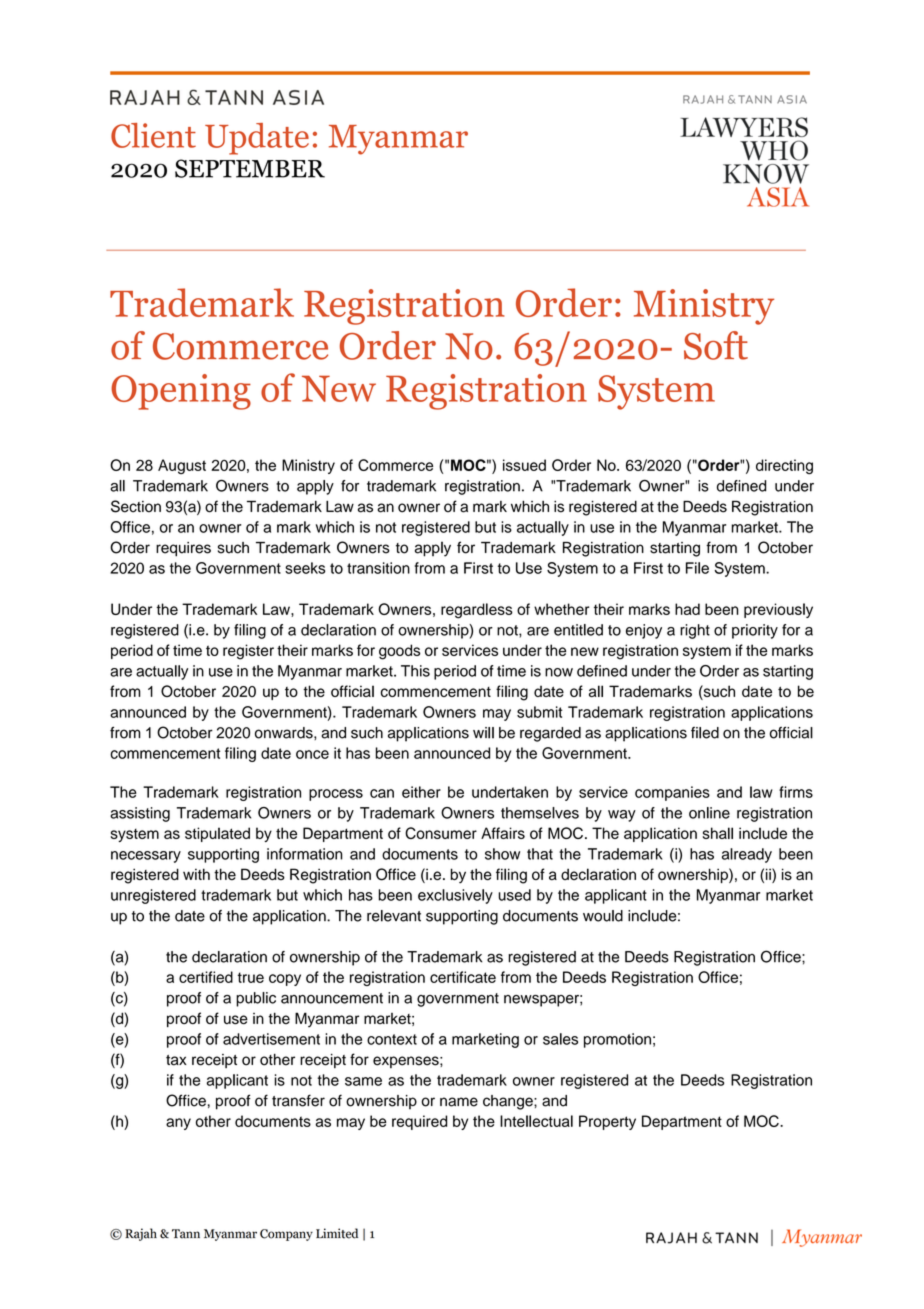 The image size is (924, 1309). I want to click on required, so click(419, 1122).
